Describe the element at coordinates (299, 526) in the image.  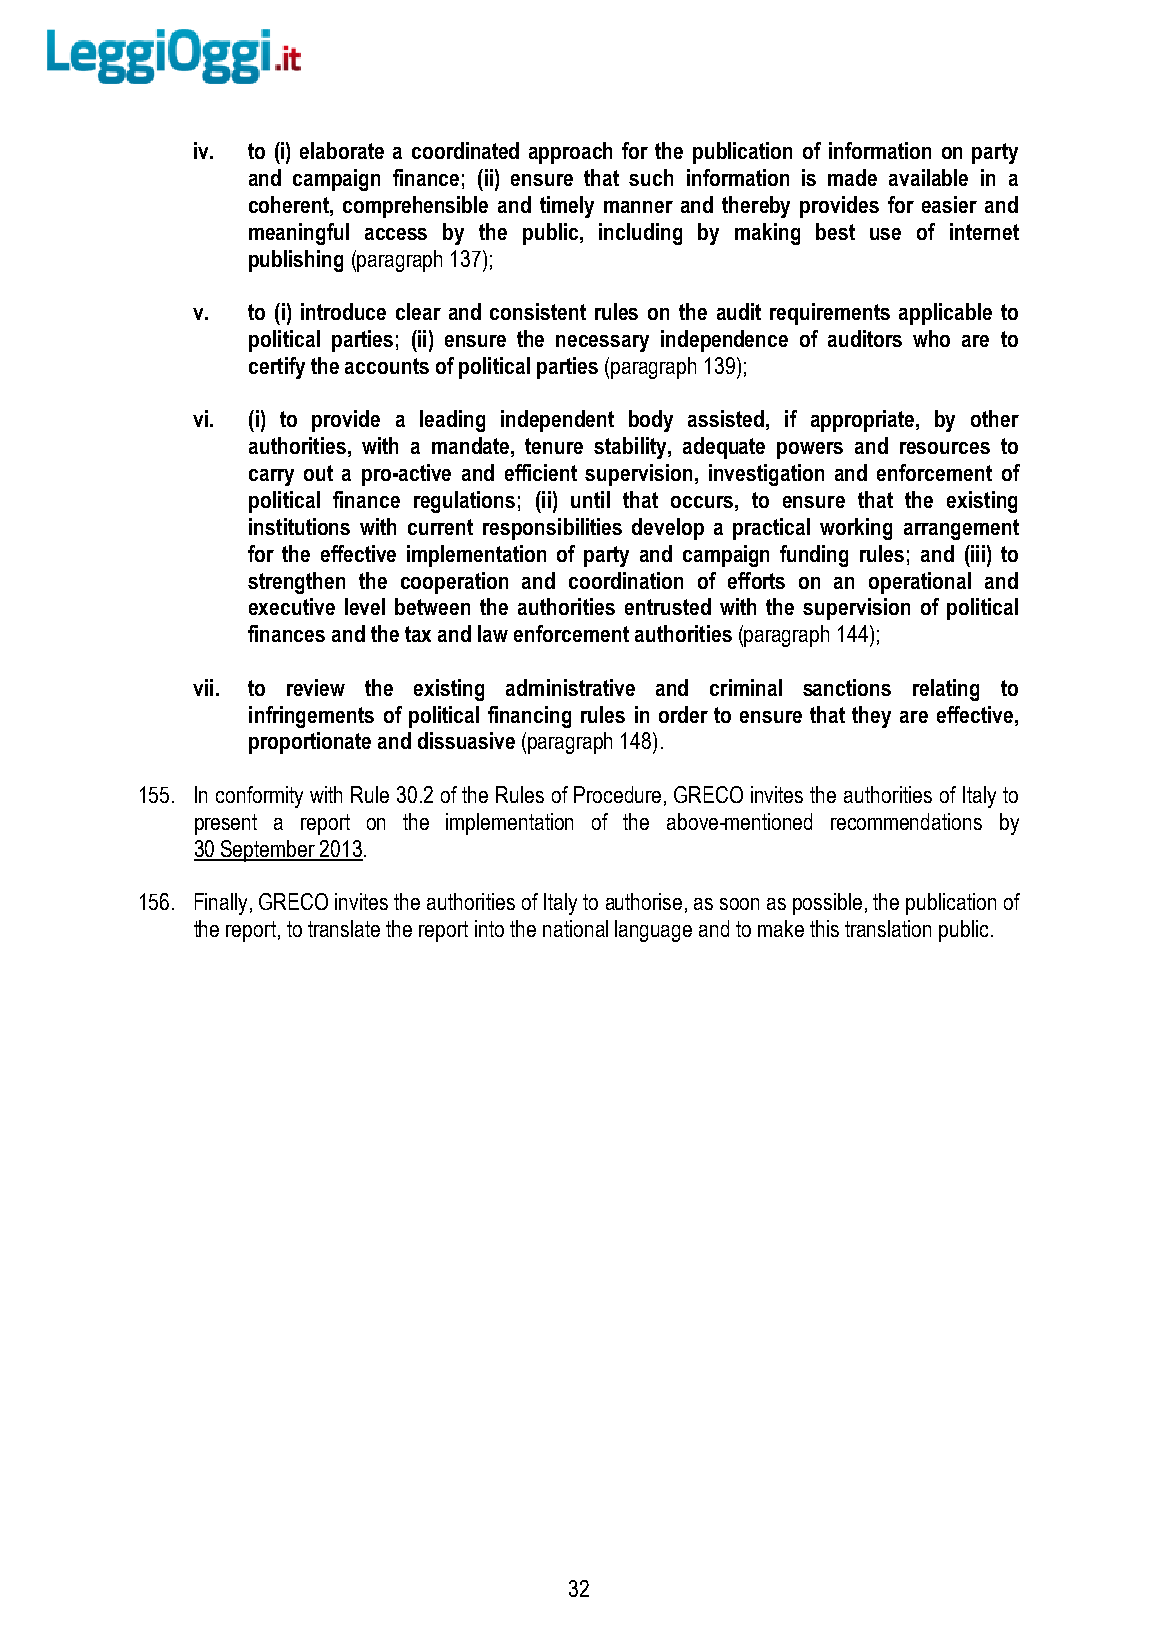
I see `institutions` at that location.
